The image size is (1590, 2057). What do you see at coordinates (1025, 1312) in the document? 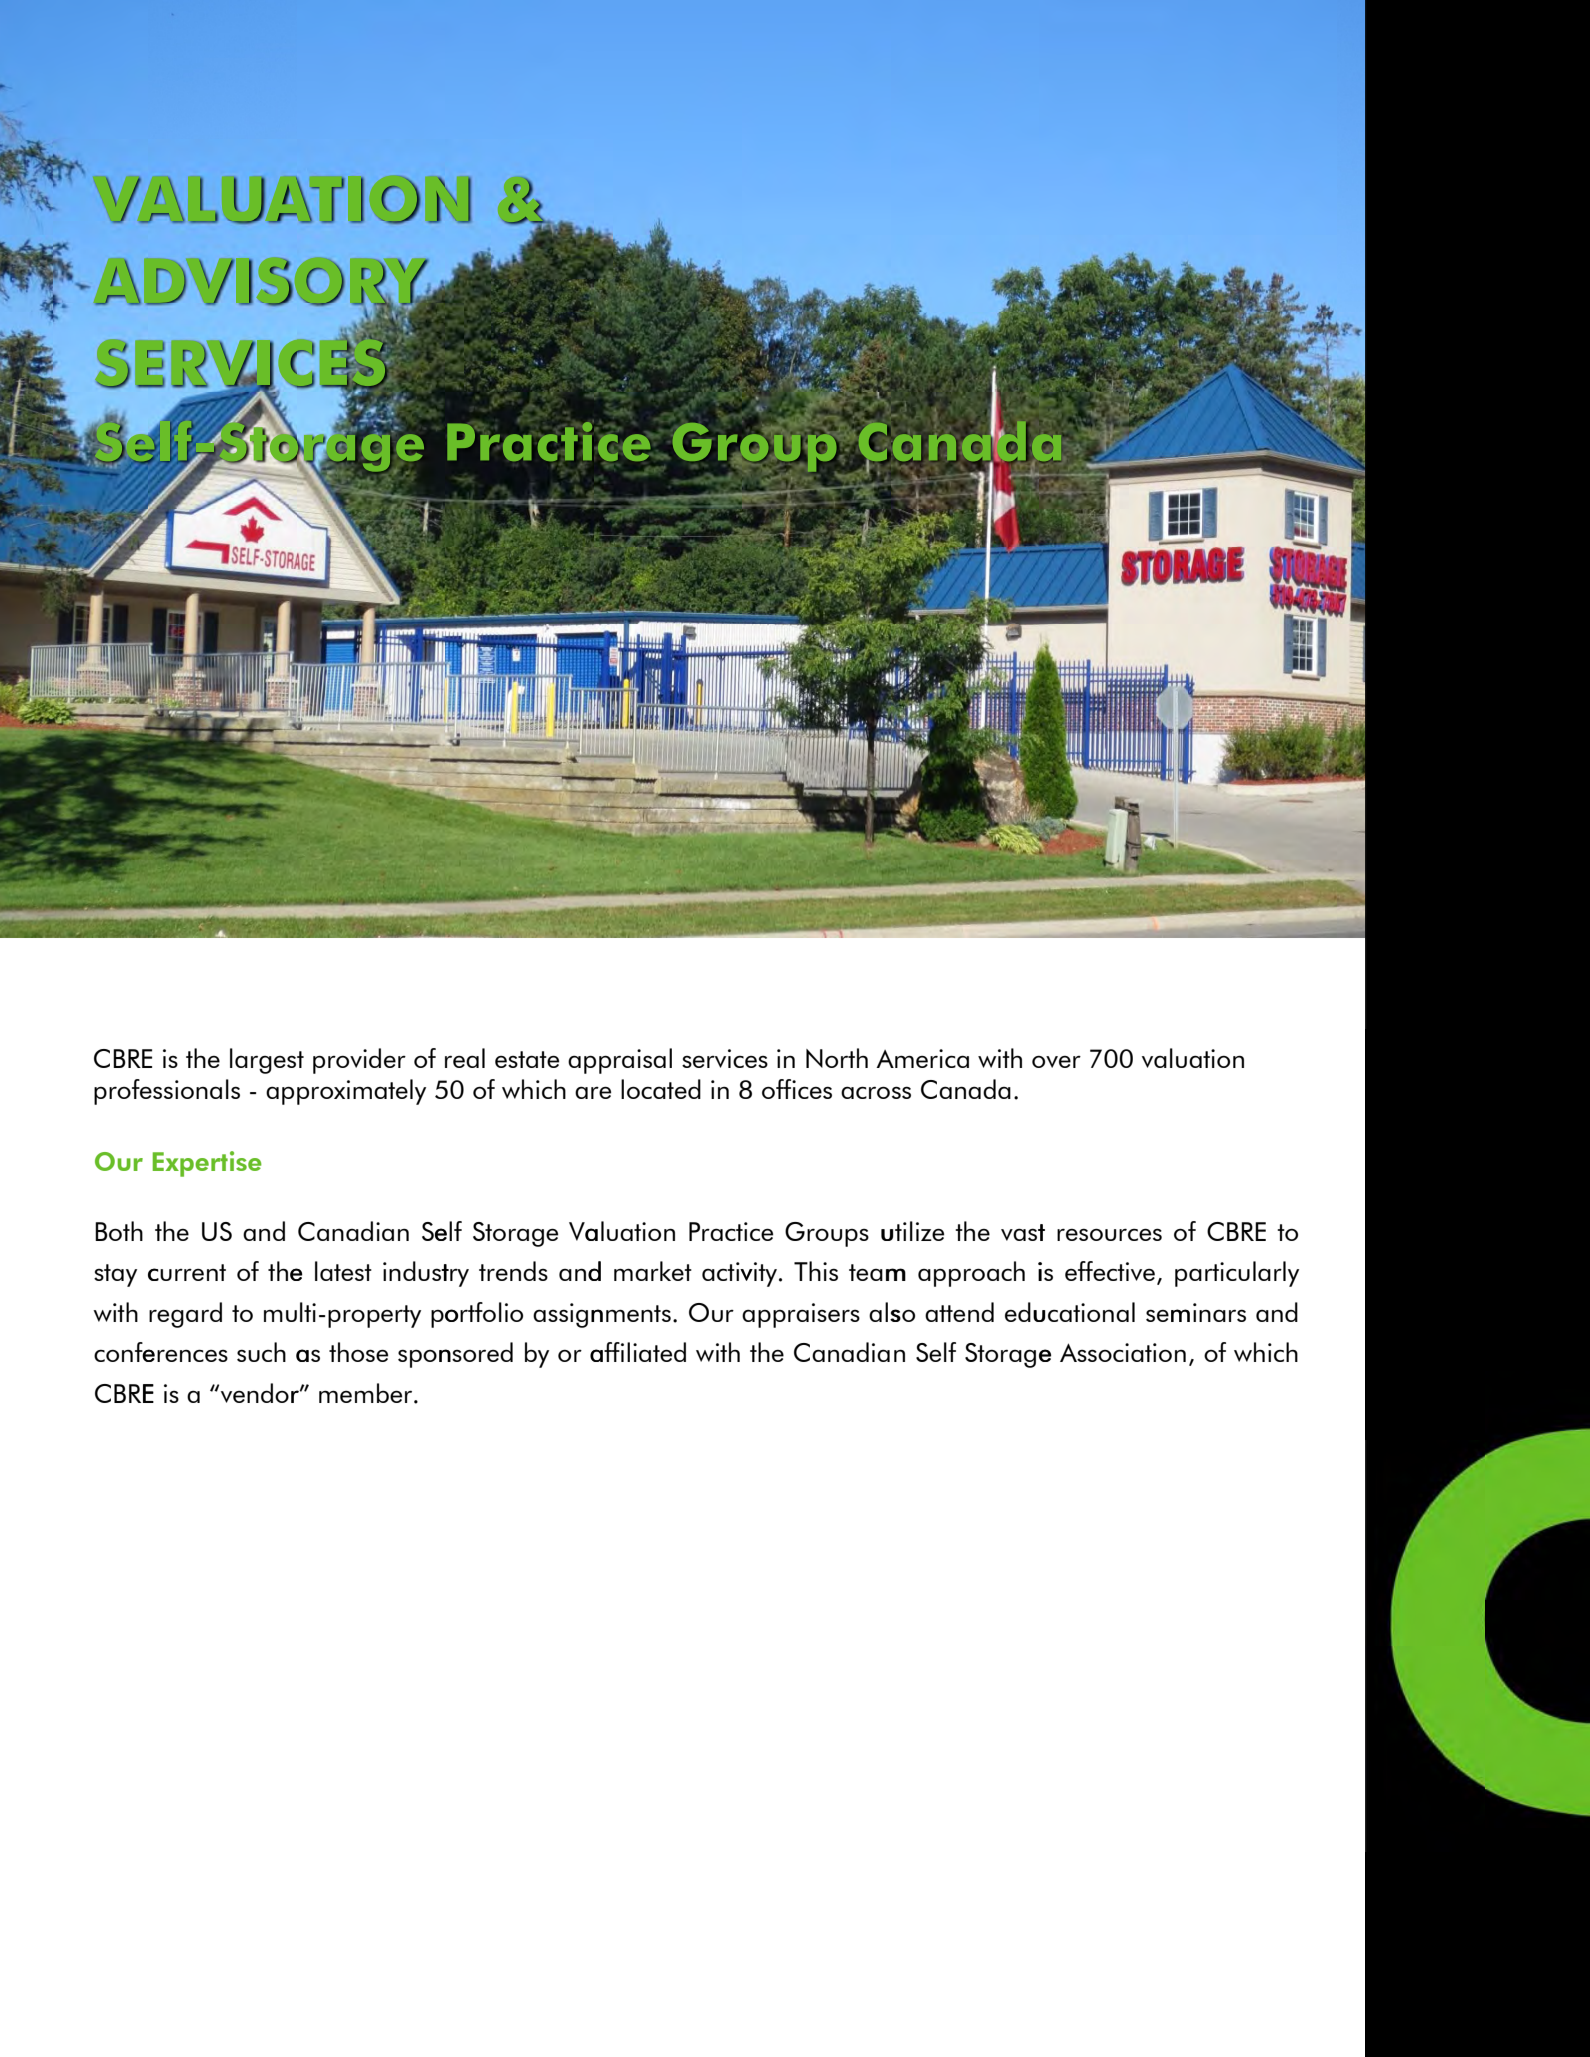
I see `edu` at bounding box center [1025, 1312].
